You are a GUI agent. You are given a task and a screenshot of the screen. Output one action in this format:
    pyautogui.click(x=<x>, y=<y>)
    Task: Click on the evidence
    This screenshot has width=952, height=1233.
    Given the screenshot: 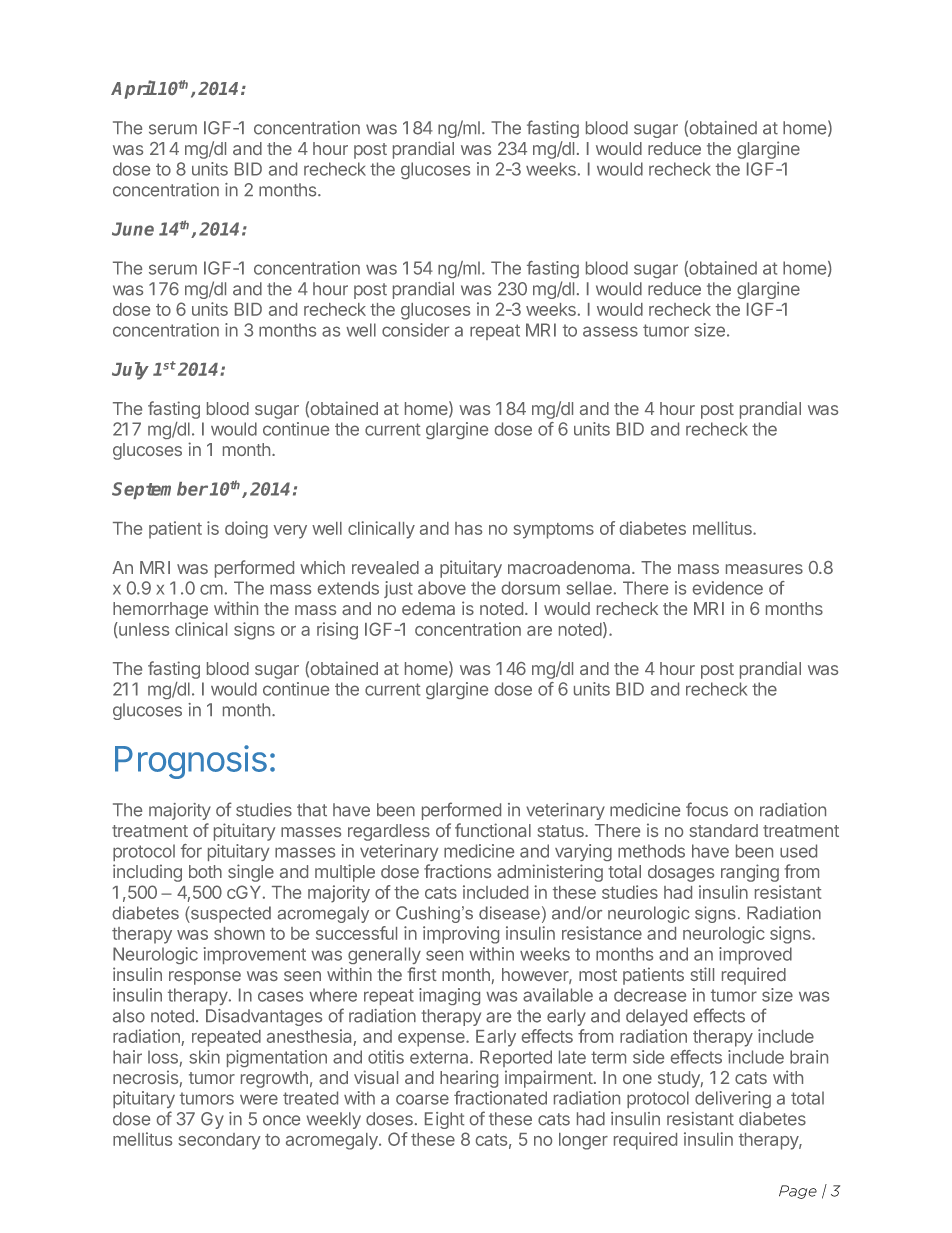 What is the action you would take?
    pyautogui.click(x=728, y=588)
